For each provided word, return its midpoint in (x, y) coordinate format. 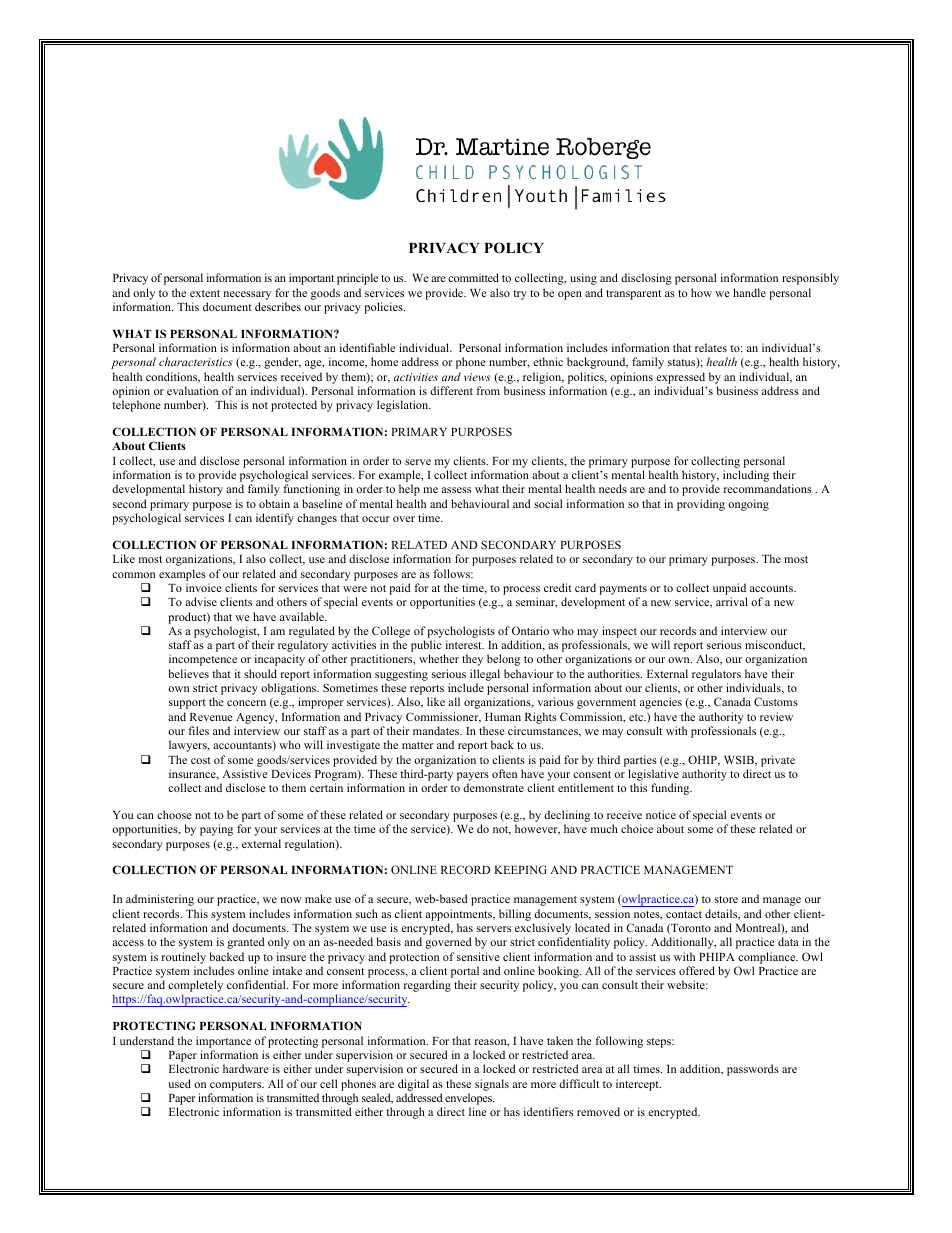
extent (205, 293)
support (187, 704)
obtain (274, 503)
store (726, 899)
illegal (485, 675)
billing (515, 915)
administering (160, 900)
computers (237, 1086)
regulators (716, 675)
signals (492, 1085)
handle (749, 292)
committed (473, 277)
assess (456, 490)
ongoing (748, 505)
